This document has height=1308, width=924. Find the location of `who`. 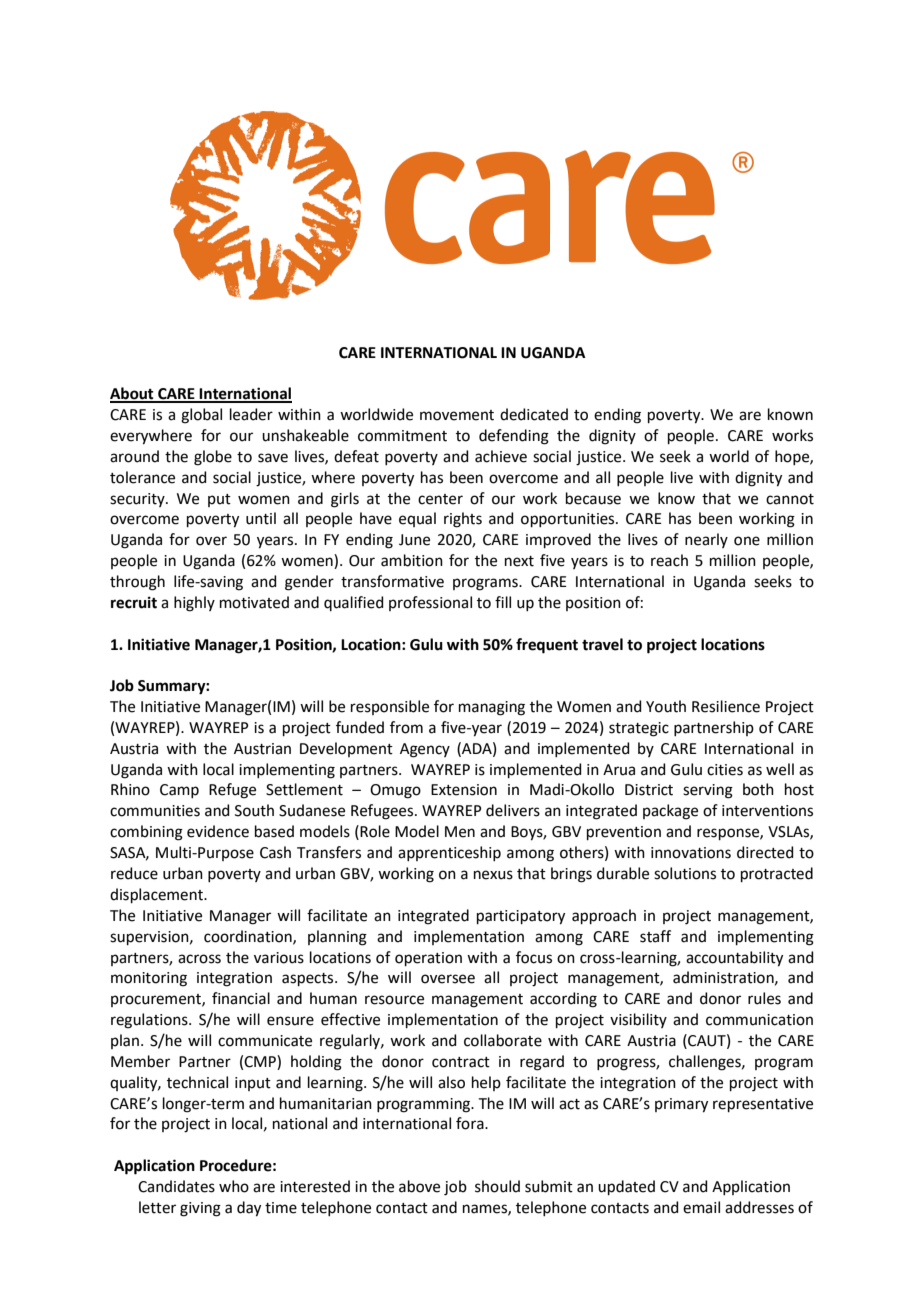

who is located at coordinates (234, 1186).
